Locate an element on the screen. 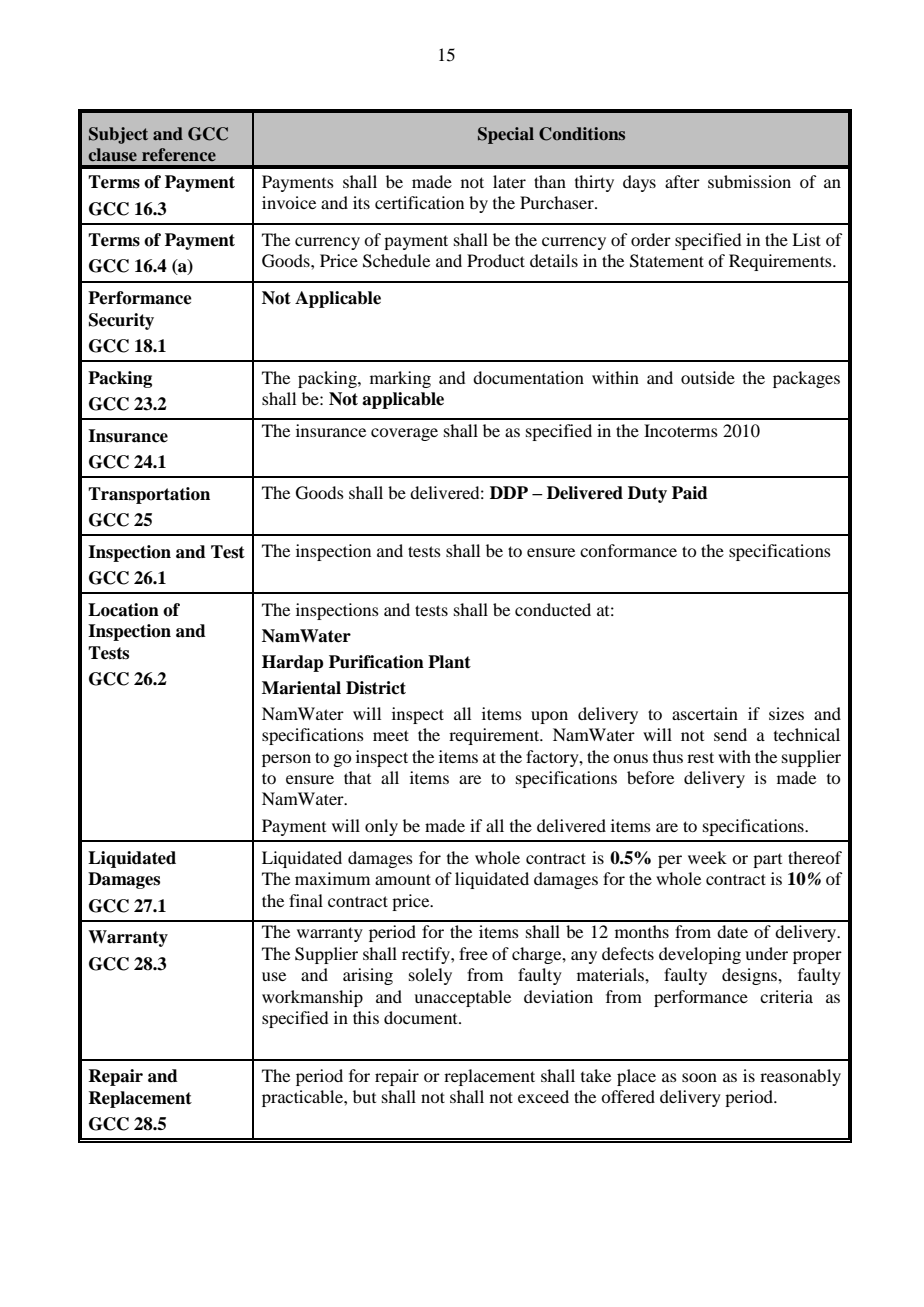 The height and width of the screenshot is (1307, 924). conformance is located at coordinates (628, 550).
